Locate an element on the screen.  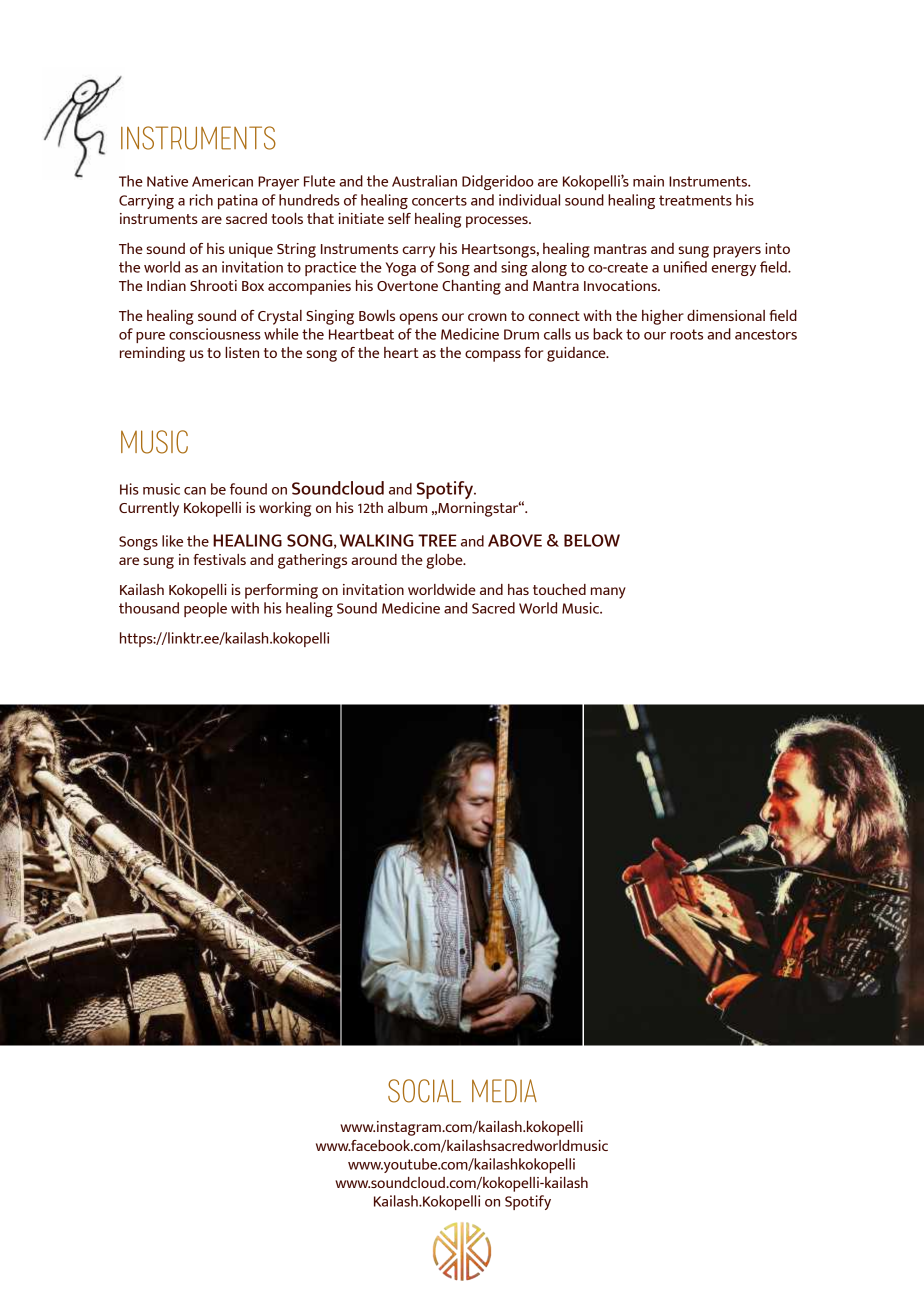
touched is located at coordinates (559, 589).
